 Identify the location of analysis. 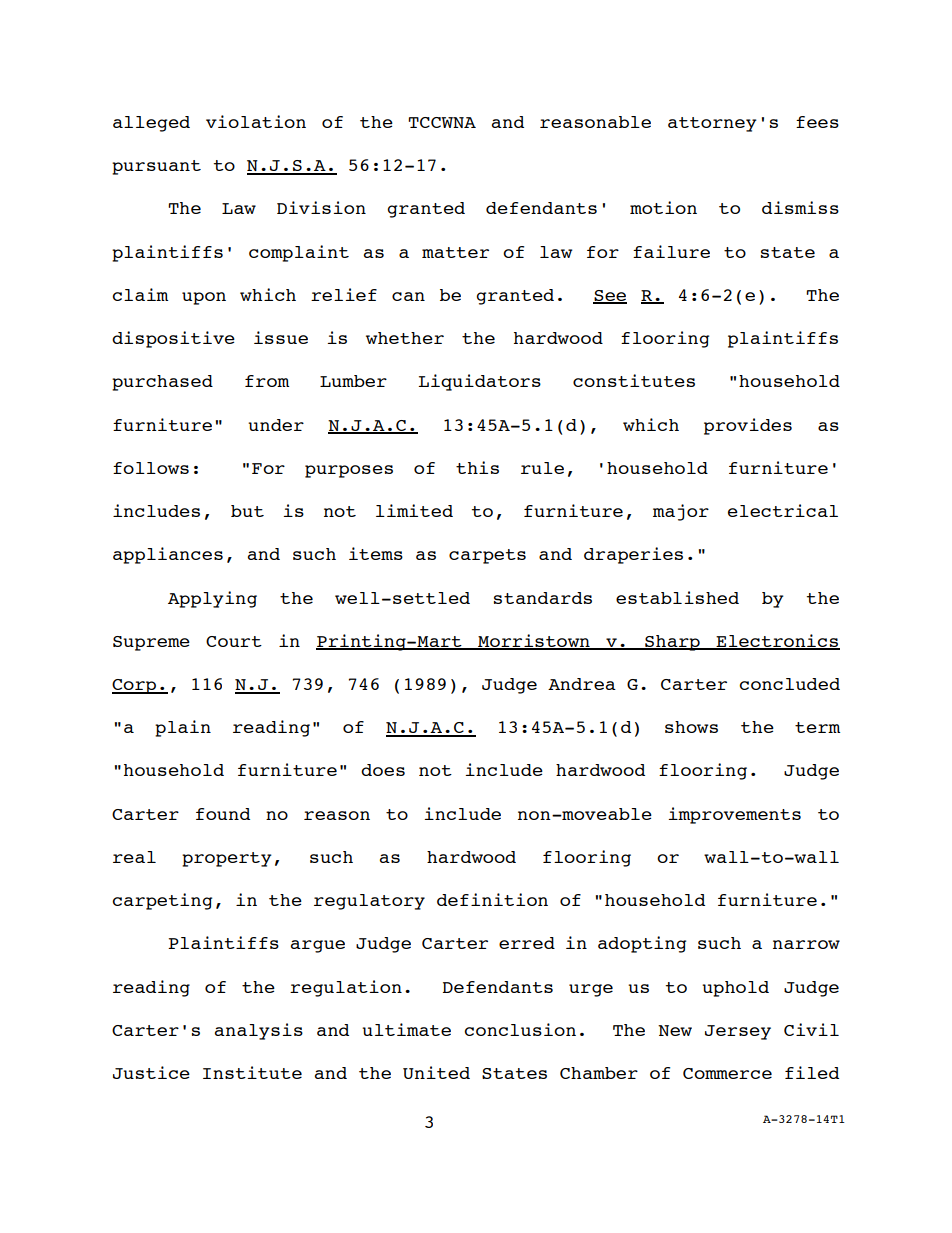
(259, 1031).
